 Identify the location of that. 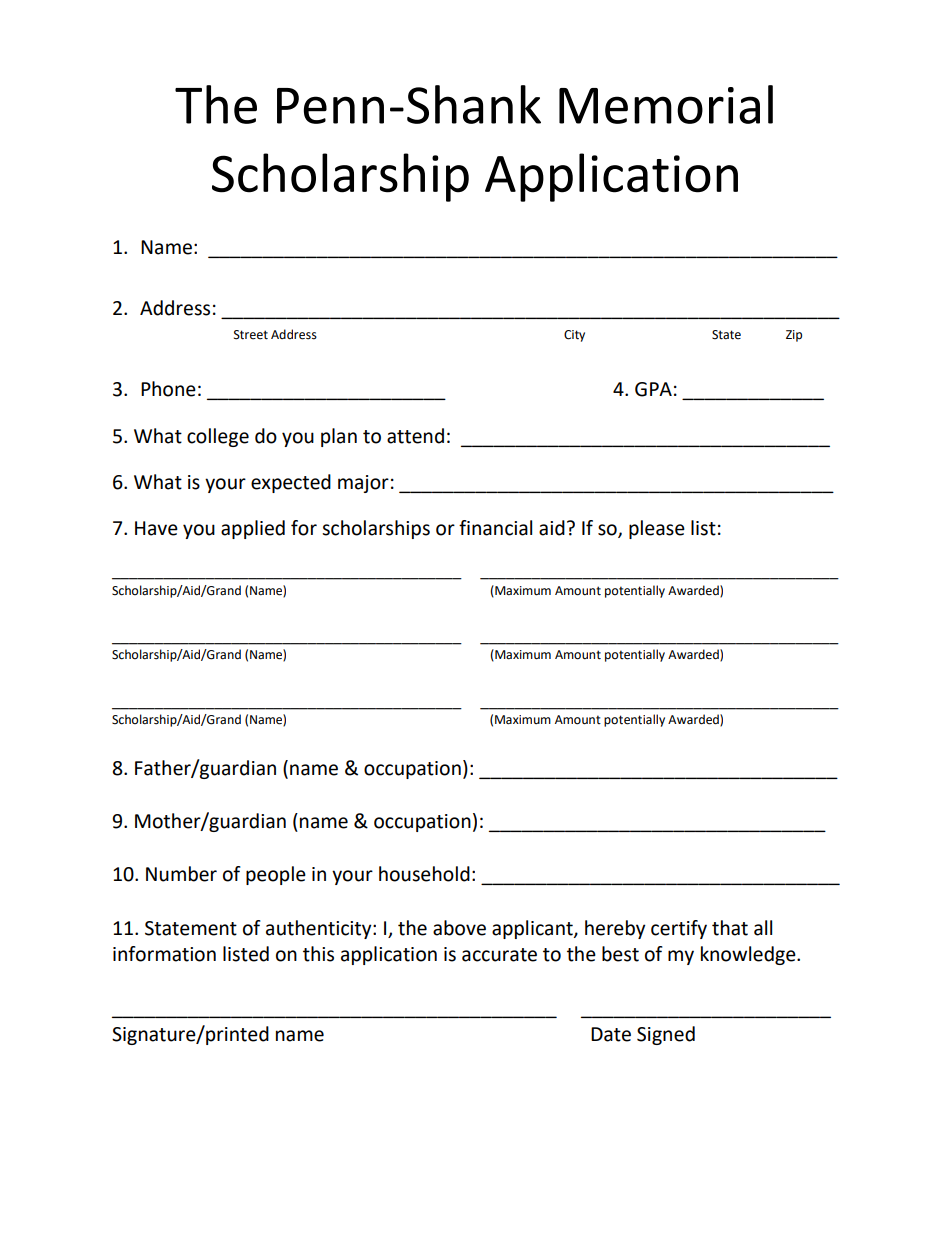
(730, 928).
